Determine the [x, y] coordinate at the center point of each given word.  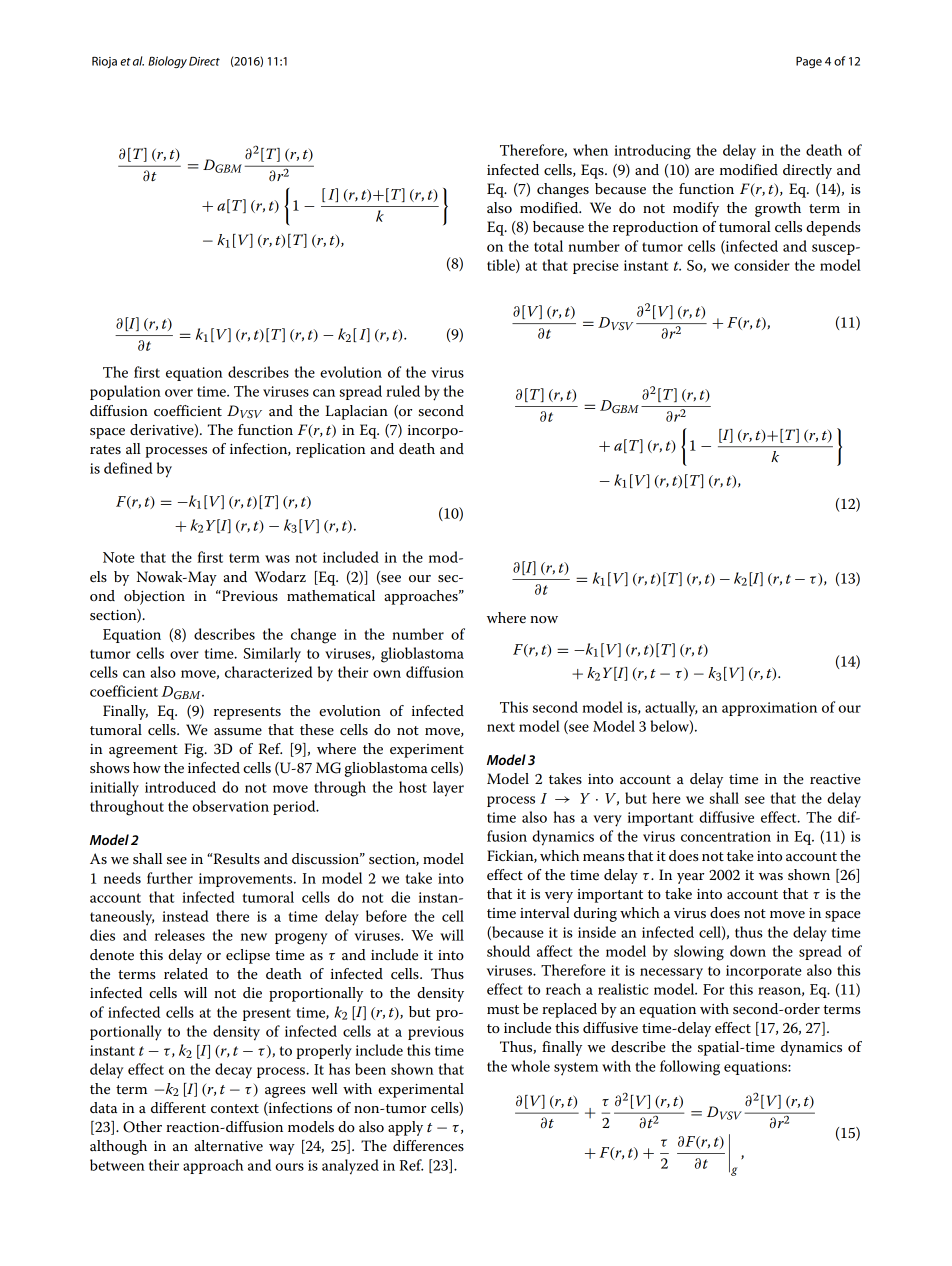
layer [448, 789]
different [178, 1107]
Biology [167, 62]
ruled [403, 391]
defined [128, 468]
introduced [180, 787]
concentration [726, 836]
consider [762, 265]
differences [428, 1146]
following [690, 1068]
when [590, 150]
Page [809, 62]
